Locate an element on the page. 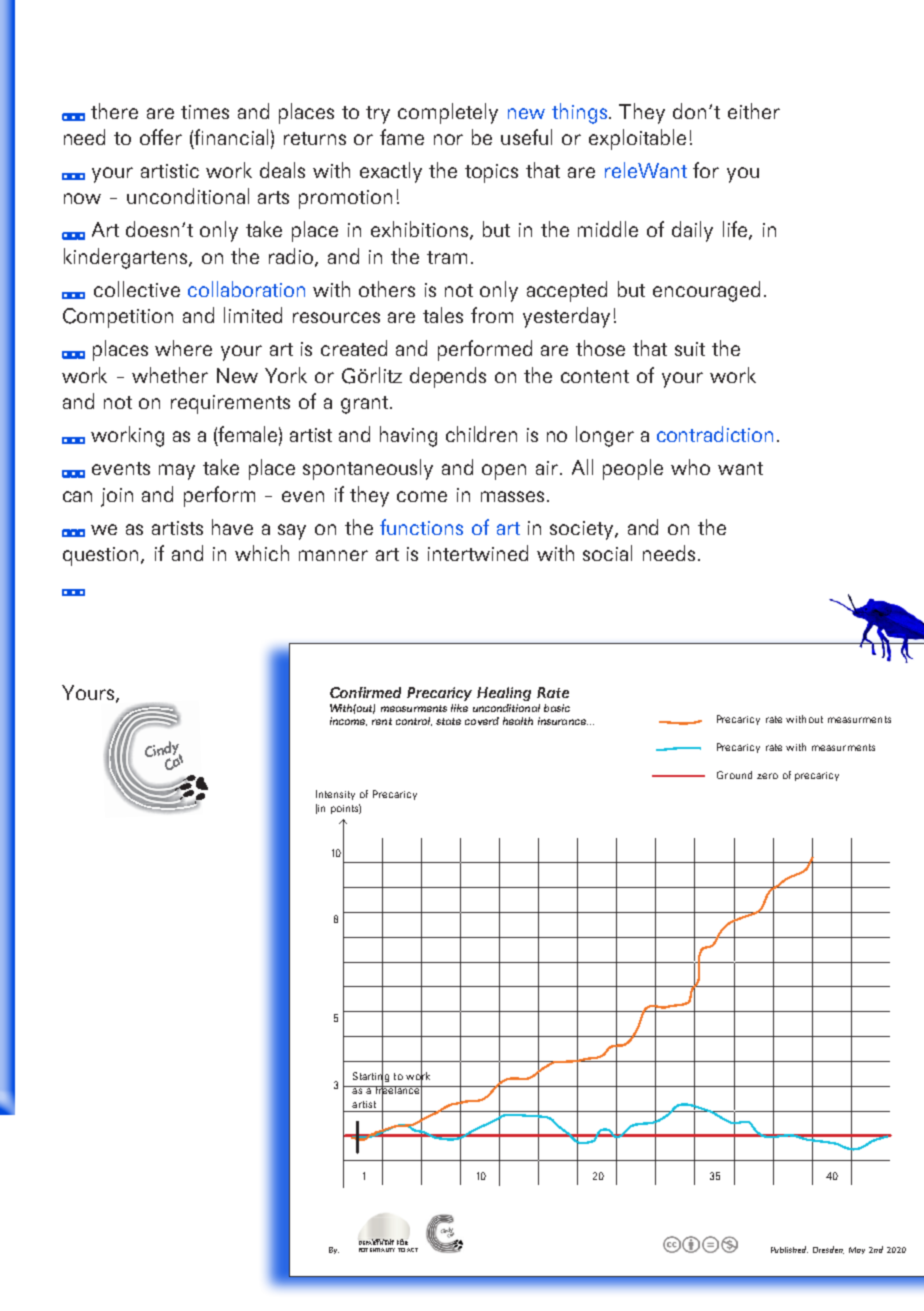 Image resolution: width=924 pixels, height=1311 pixels. either is located at coordinates (754, 111).
